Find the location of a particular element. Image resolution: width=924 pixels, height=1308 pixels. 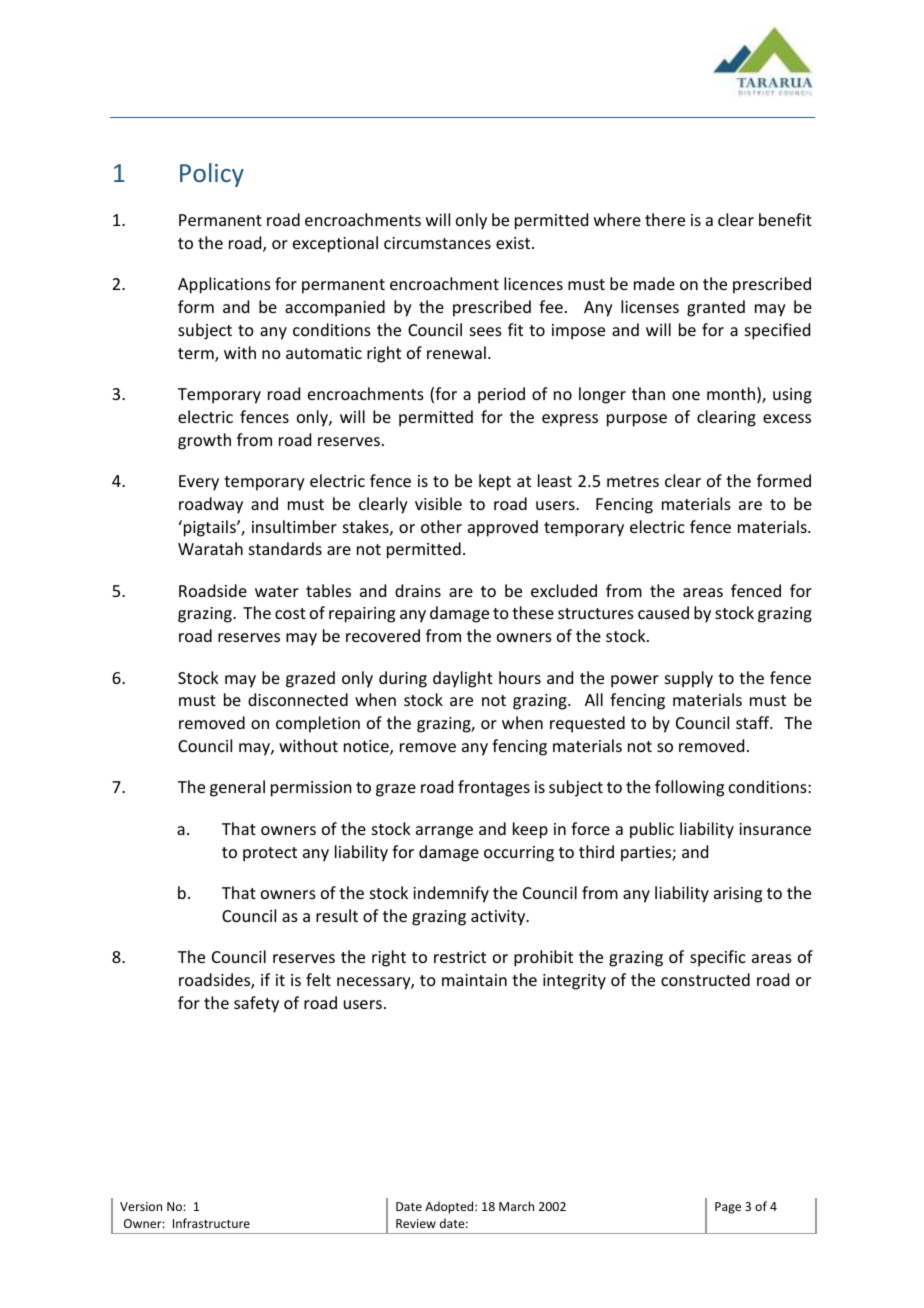

daylight is located at coordinates (463, 679).
